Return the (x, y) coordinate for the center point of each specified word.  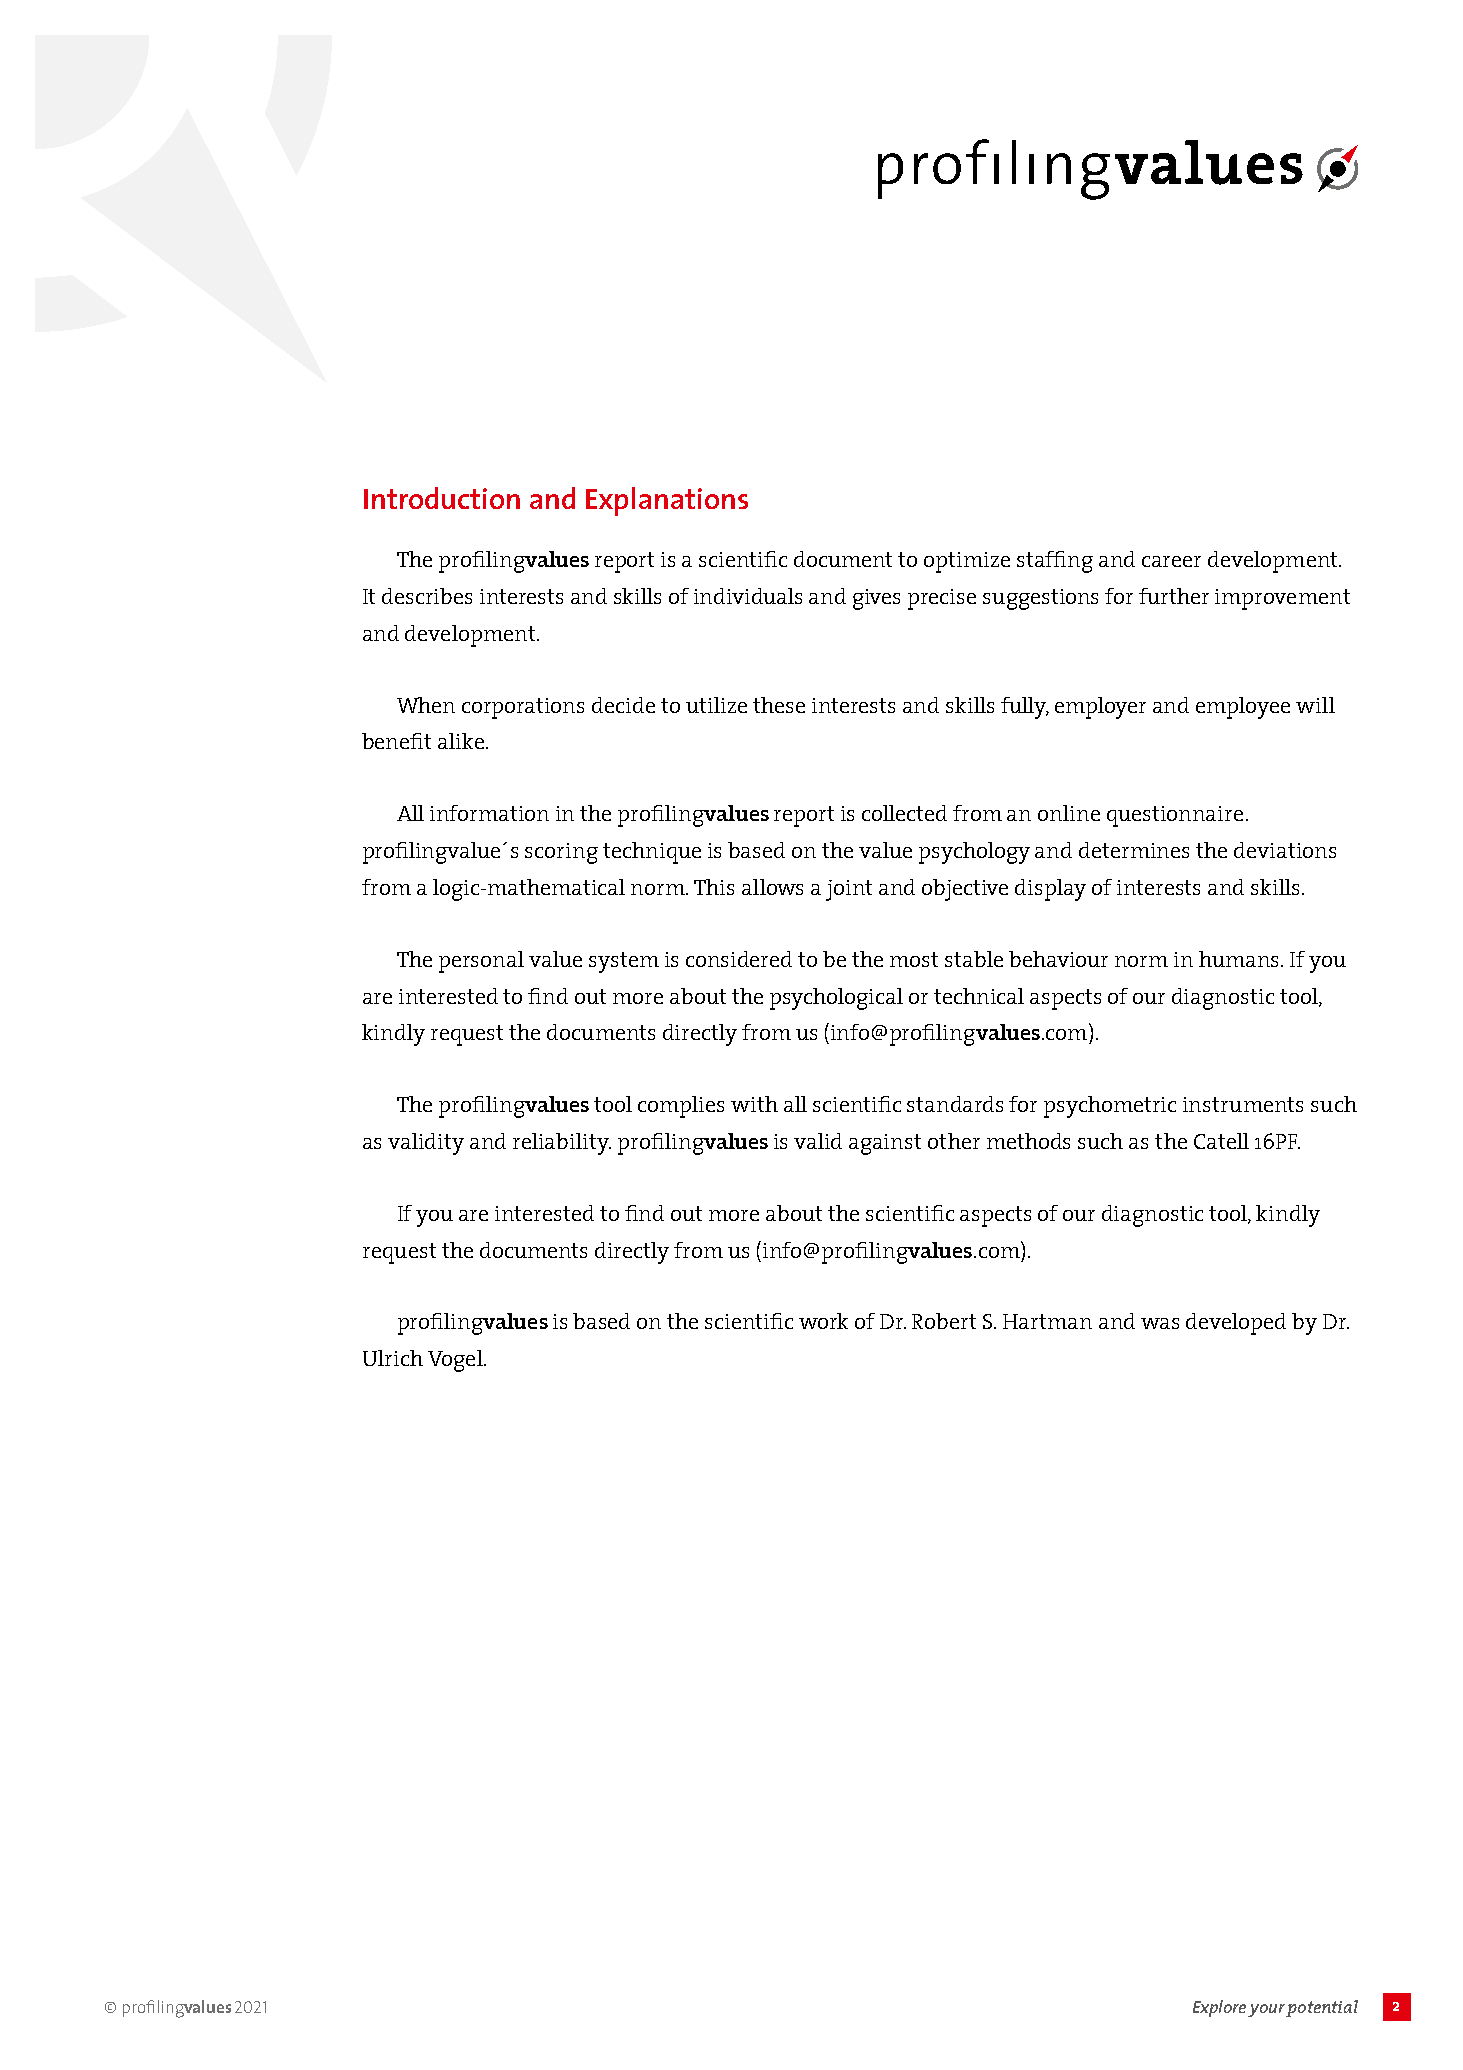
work (823, 1321)
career (1171, 561)
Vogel (456, 1361)
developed (1236, 1324)
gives (876, 599)
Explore (1219, 2008)
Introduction (442, 498)
